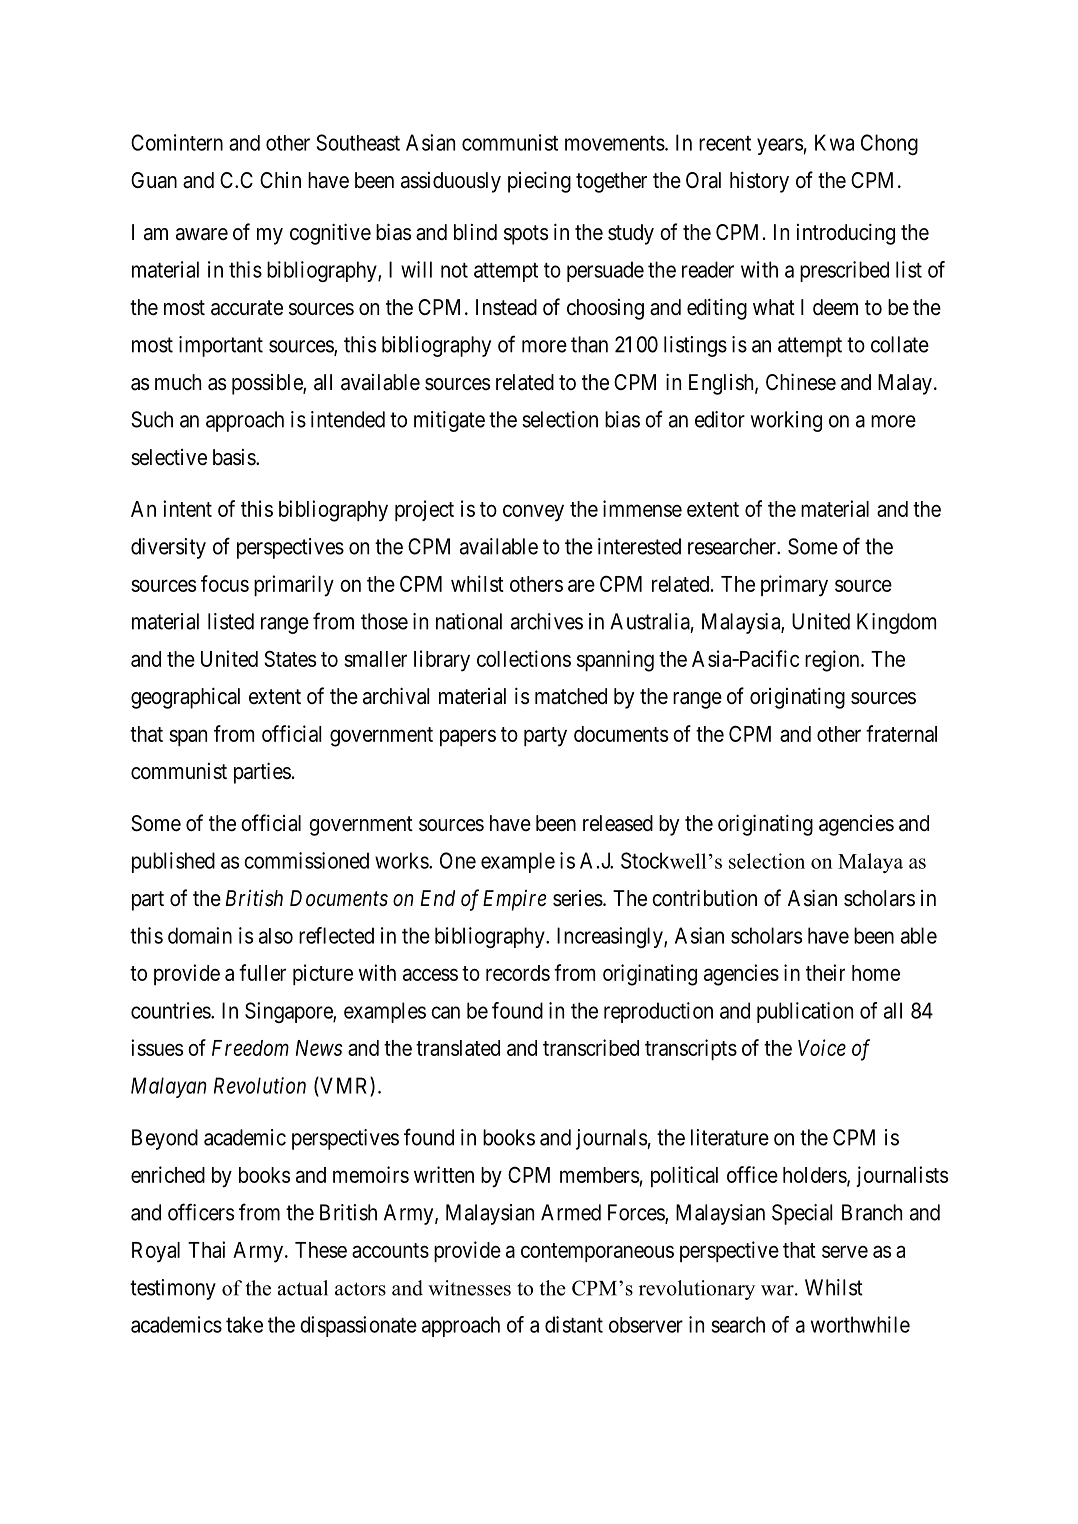 This screenshot has width=1078, height=1524. I want to click on Kwa, so click(834, 142).
